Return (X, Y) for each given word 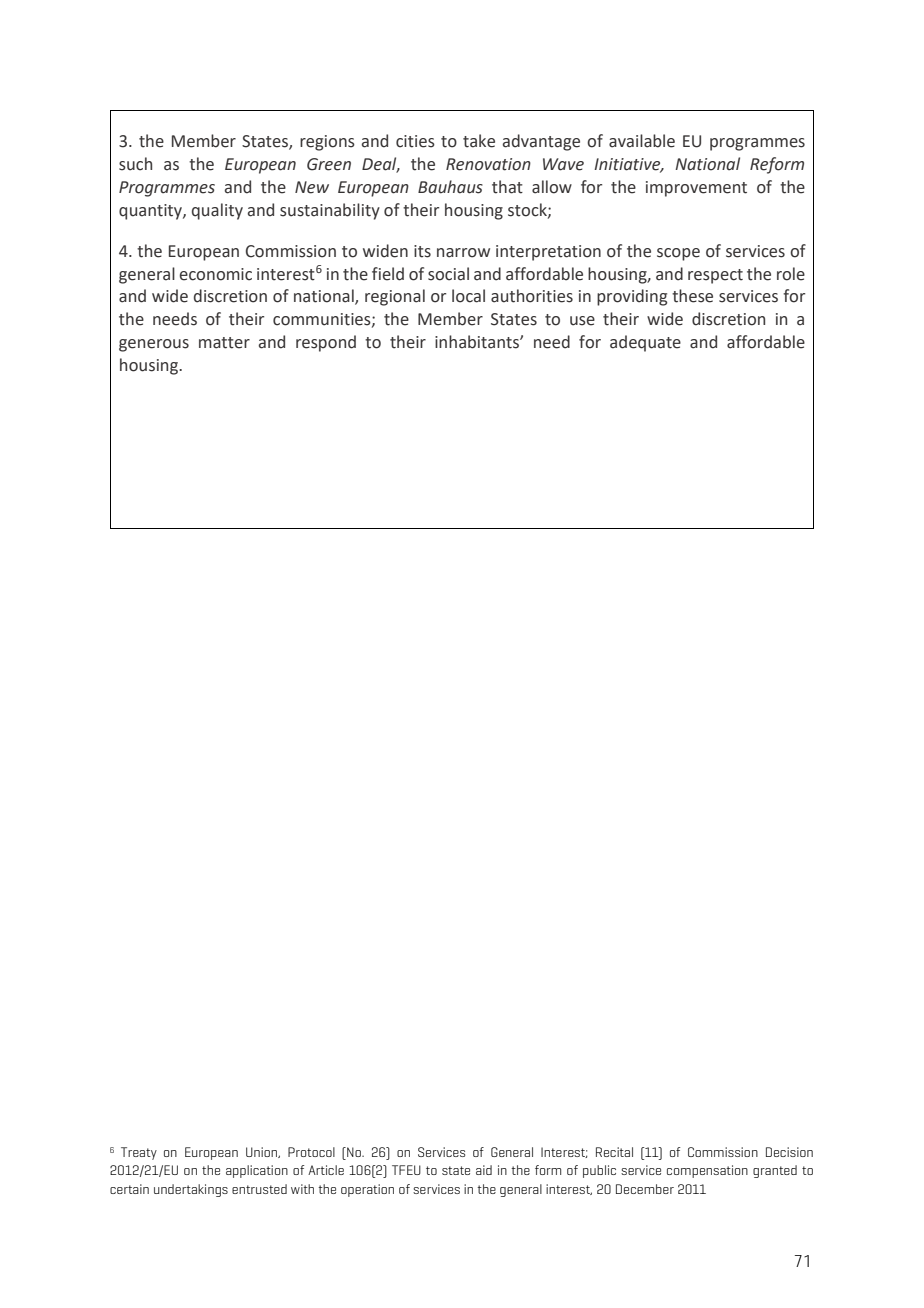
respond (326, 343)
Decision (789, 1152)
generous (154, 345)
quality (217, 211)
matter (224, 343)
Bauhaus (450, 187)
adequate (645, 343)
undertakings (191, 1190)
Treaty (139, 1153)
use (582, 321)
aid (484, 1170)
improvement (696, 189)
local (468, 296)
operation (367, 1190)
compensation (707, 1171)
